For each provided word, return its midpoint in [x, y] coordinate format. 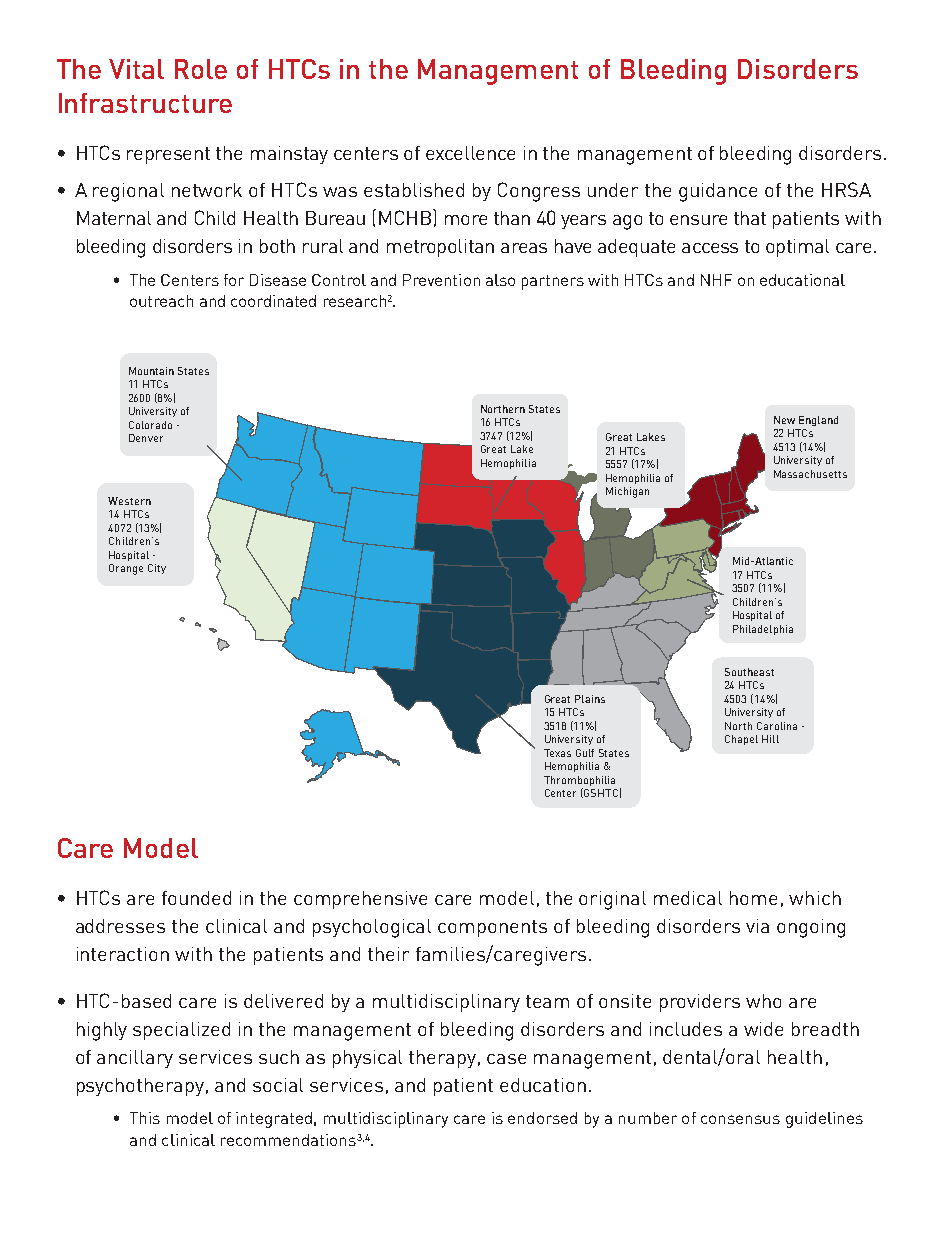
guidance [718, 192]
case [506, 1059]
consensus [740, 1119]
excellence [470, 153]
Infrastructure [145, 103]
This [145, 1118]
